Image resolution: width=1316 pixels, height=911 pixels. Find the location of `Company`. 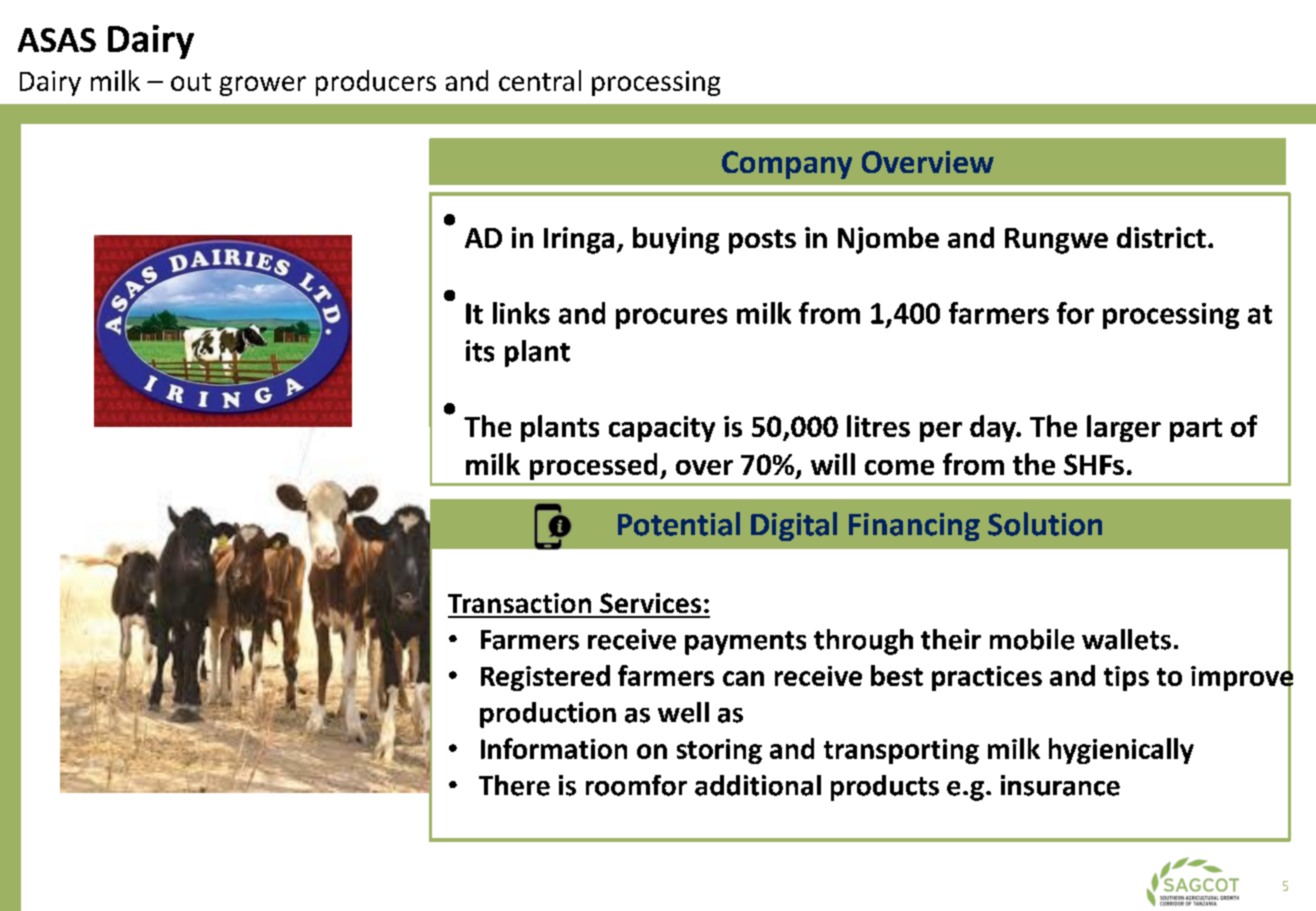

Company is located at coordinates (787, 165).
